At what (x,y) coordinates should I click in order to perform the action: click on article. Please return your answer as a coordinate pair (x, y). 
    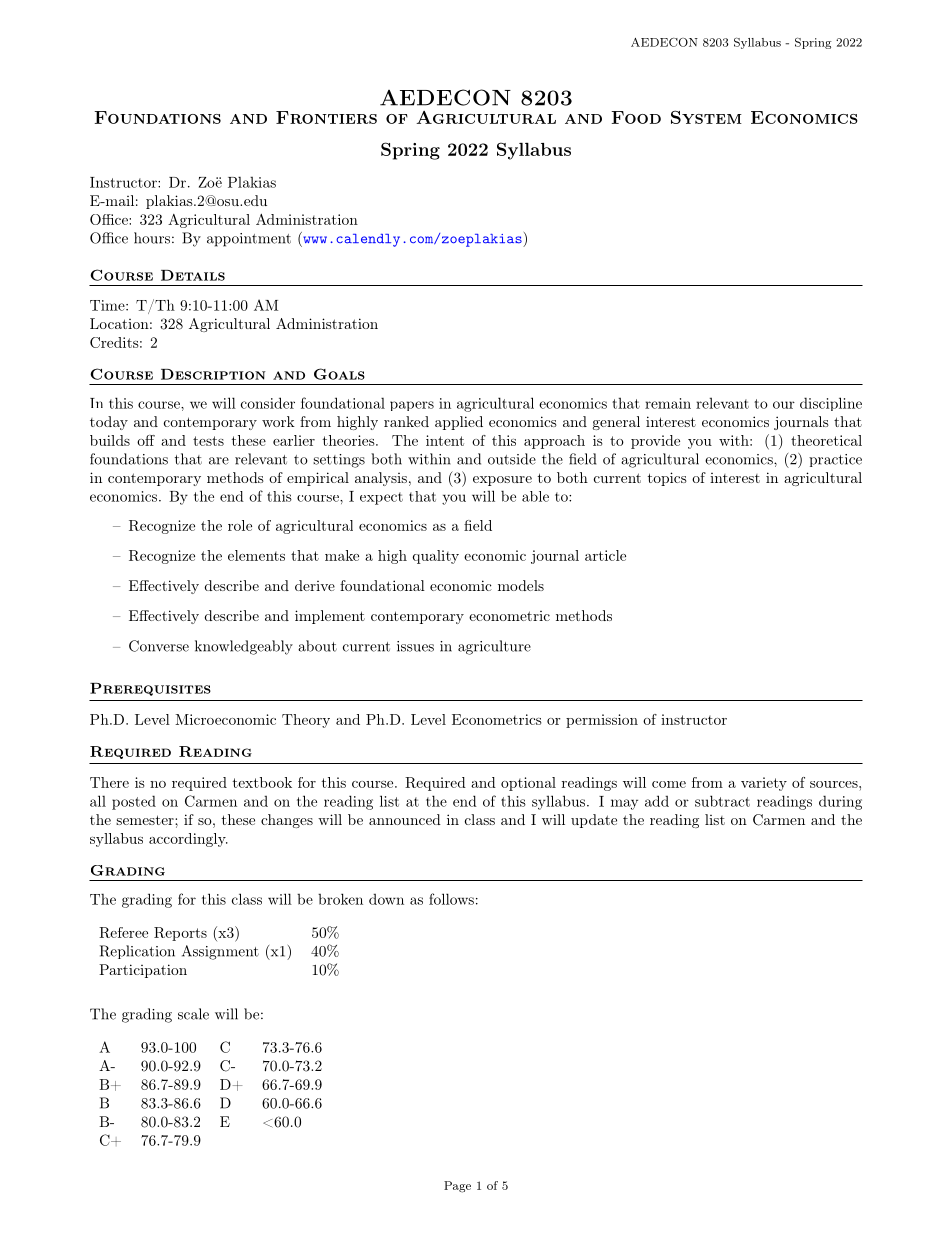
    Looking at the image, I should click on (605, 555).
